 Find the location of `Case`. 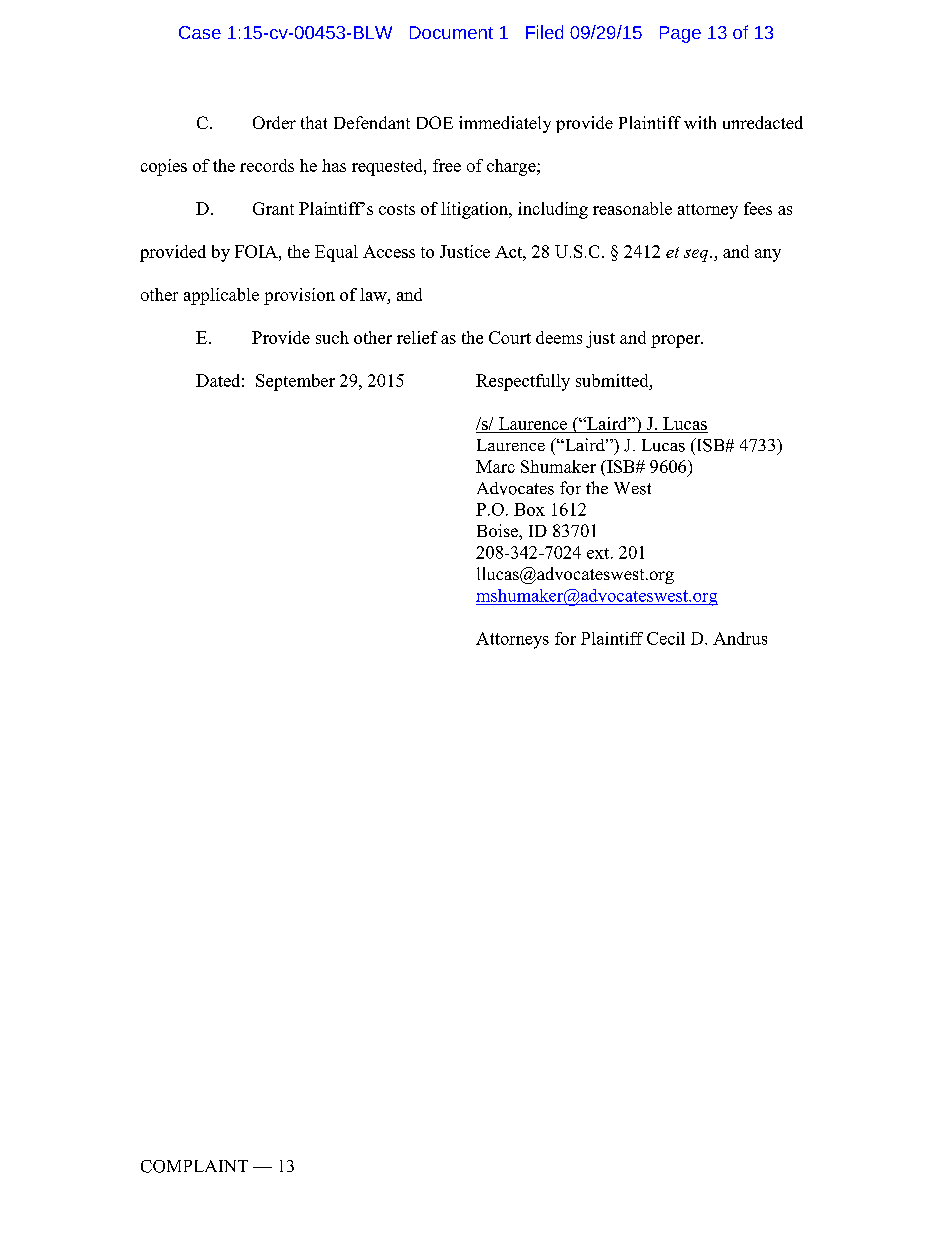

Case is located at coordinates (200, 32).
